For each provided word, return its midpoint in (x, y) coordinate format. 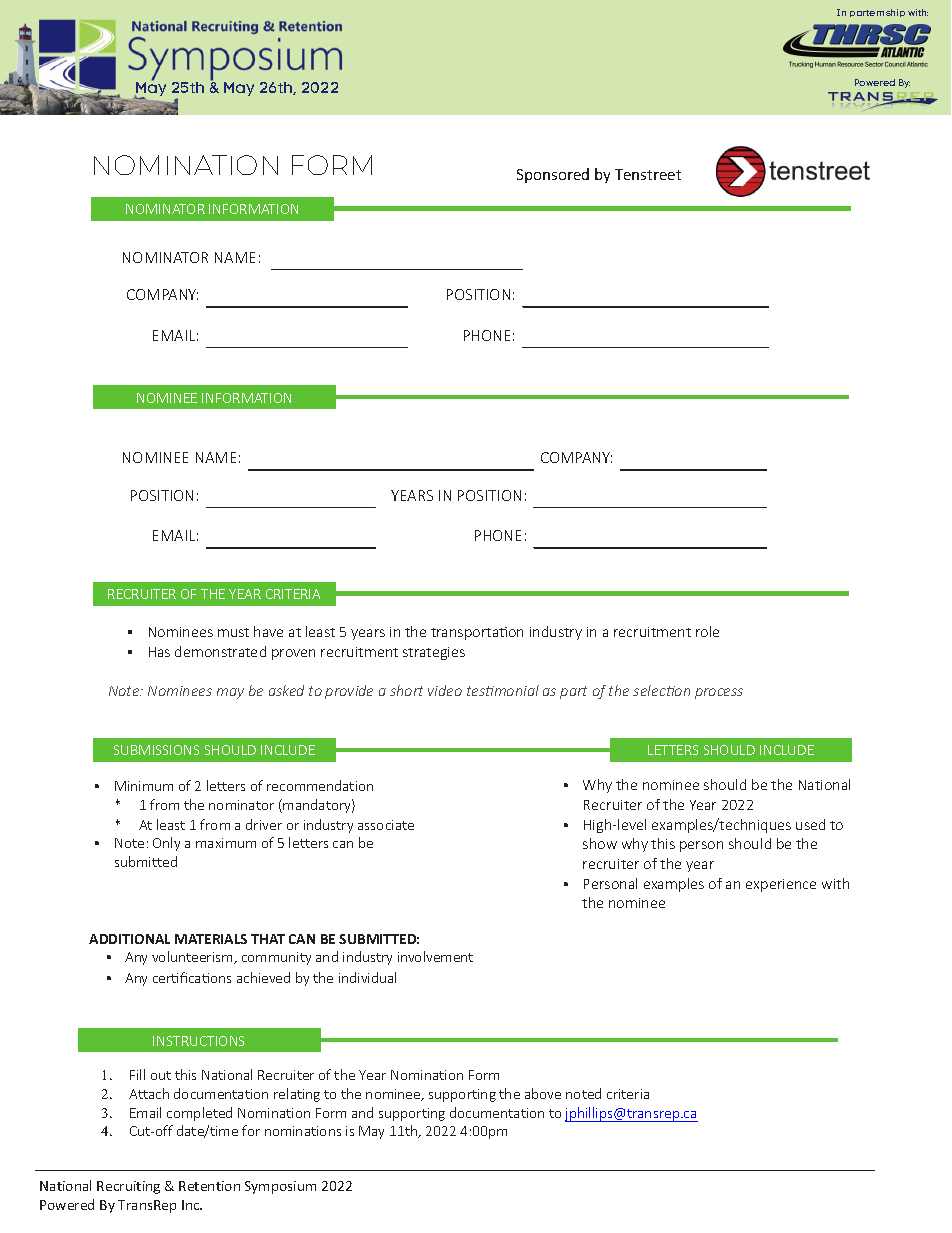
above (543, 1093)
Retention (209, 1186)
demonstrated (220, 651)
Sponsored (553, 175)
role (707, 631)
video (445, 690)
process (719, 693)
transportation (477, 633)
